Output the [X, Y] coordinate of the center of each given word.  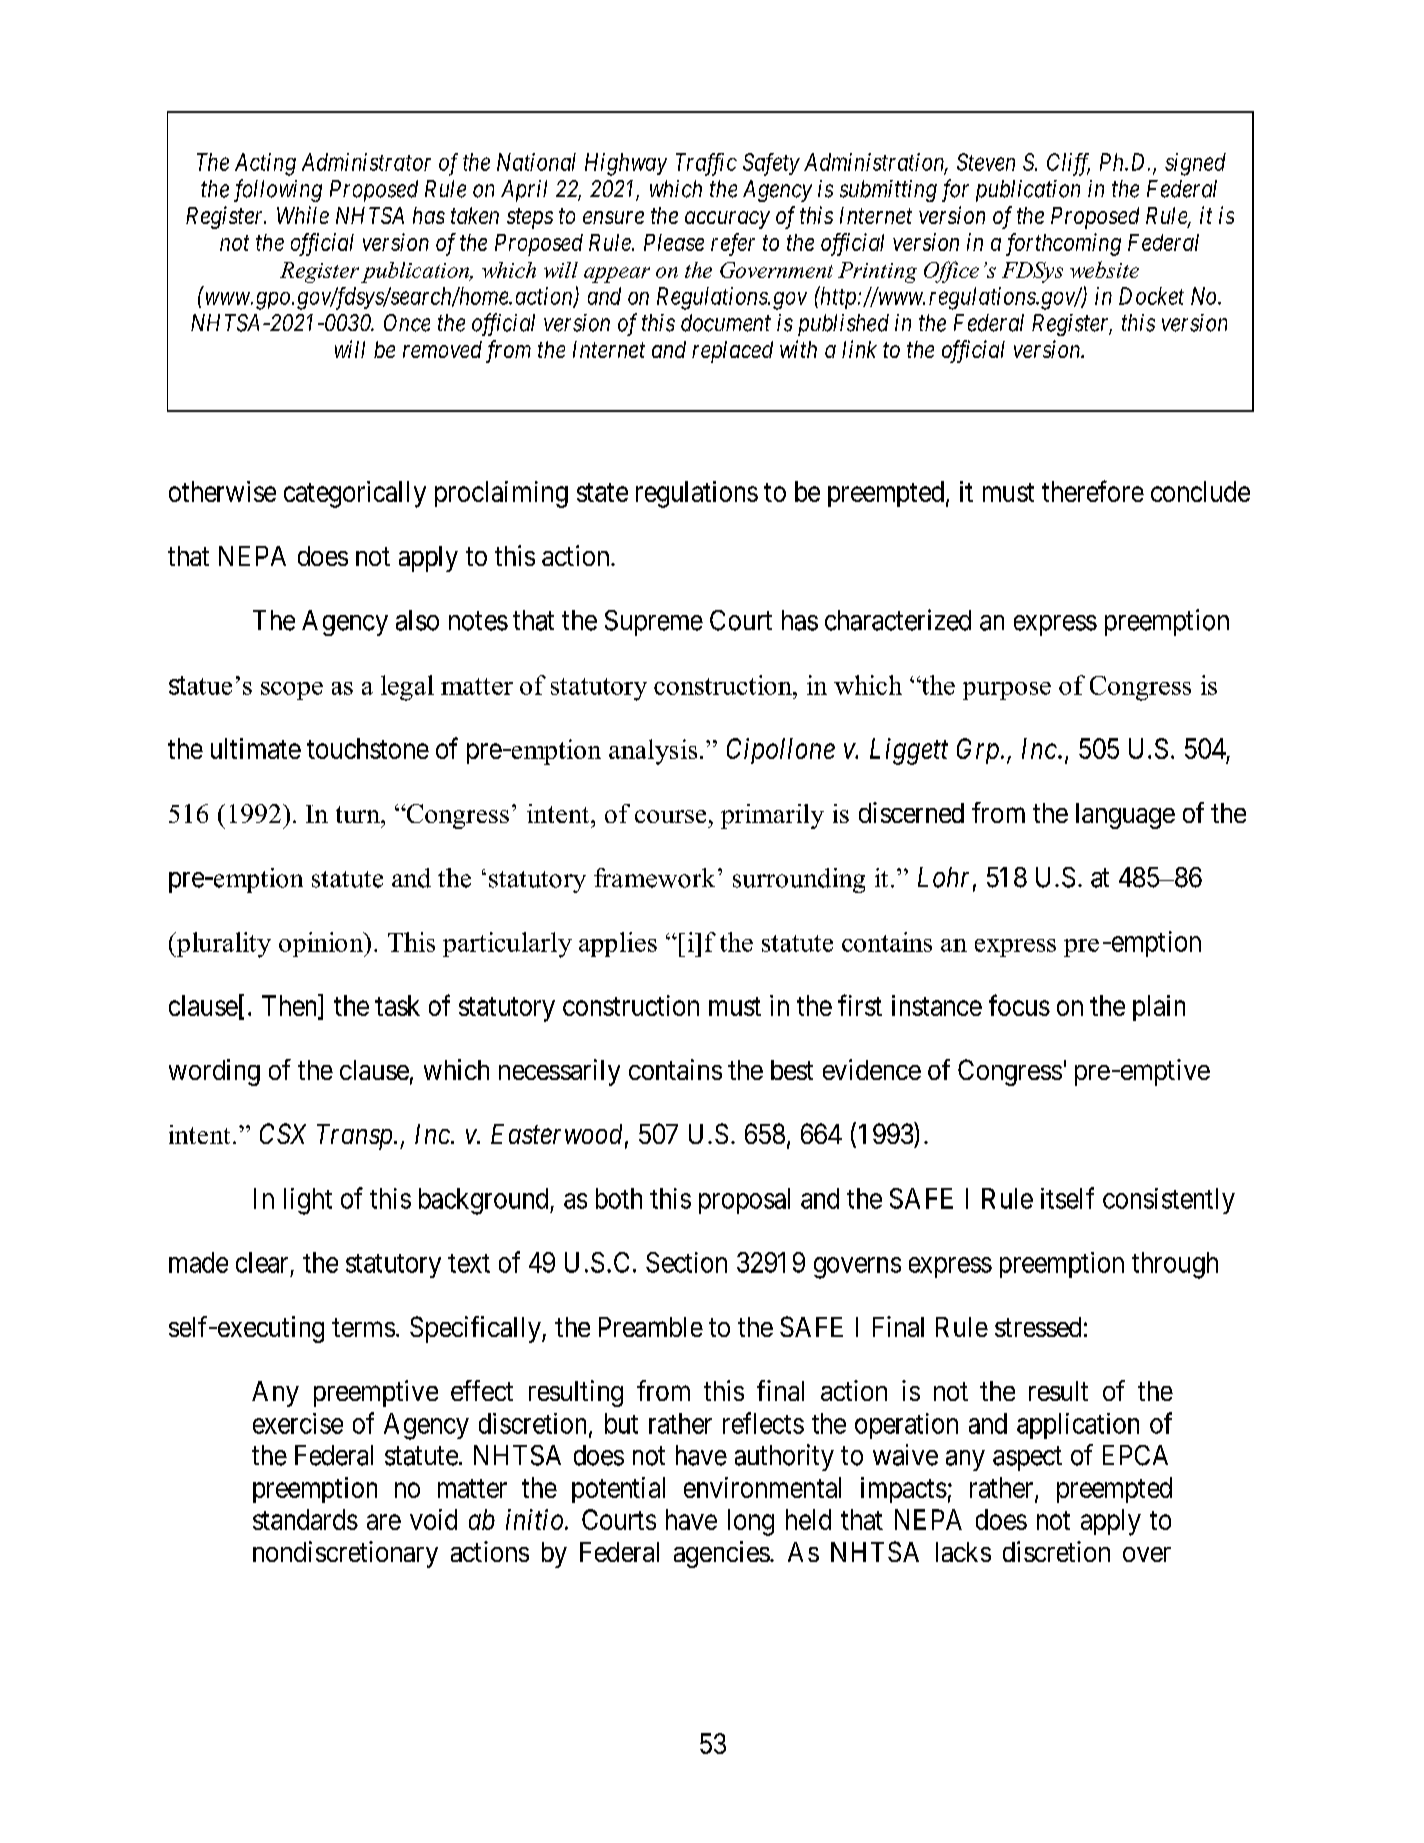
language [1125, 816]
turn [359, 814]
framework [654, 878]
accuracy [727, 220]
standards [305, 1519]
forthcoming [1063, 244]
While [303, 215]
